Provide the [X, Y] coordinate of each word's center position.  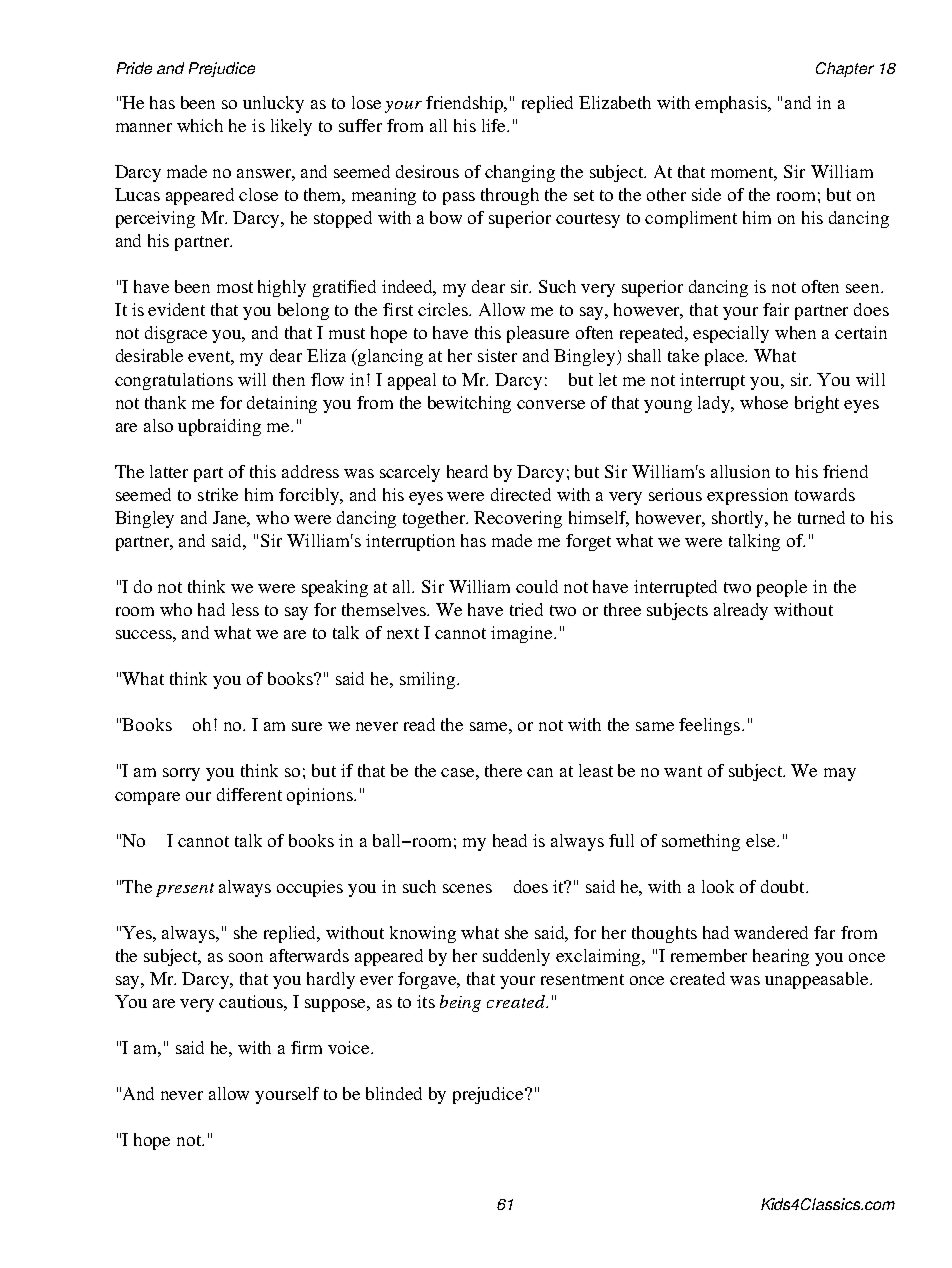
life [495, 125]
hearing [781, 957]
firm [306, 1047]
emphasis [732, 104]
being [460, 1003]
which [200, 125]
